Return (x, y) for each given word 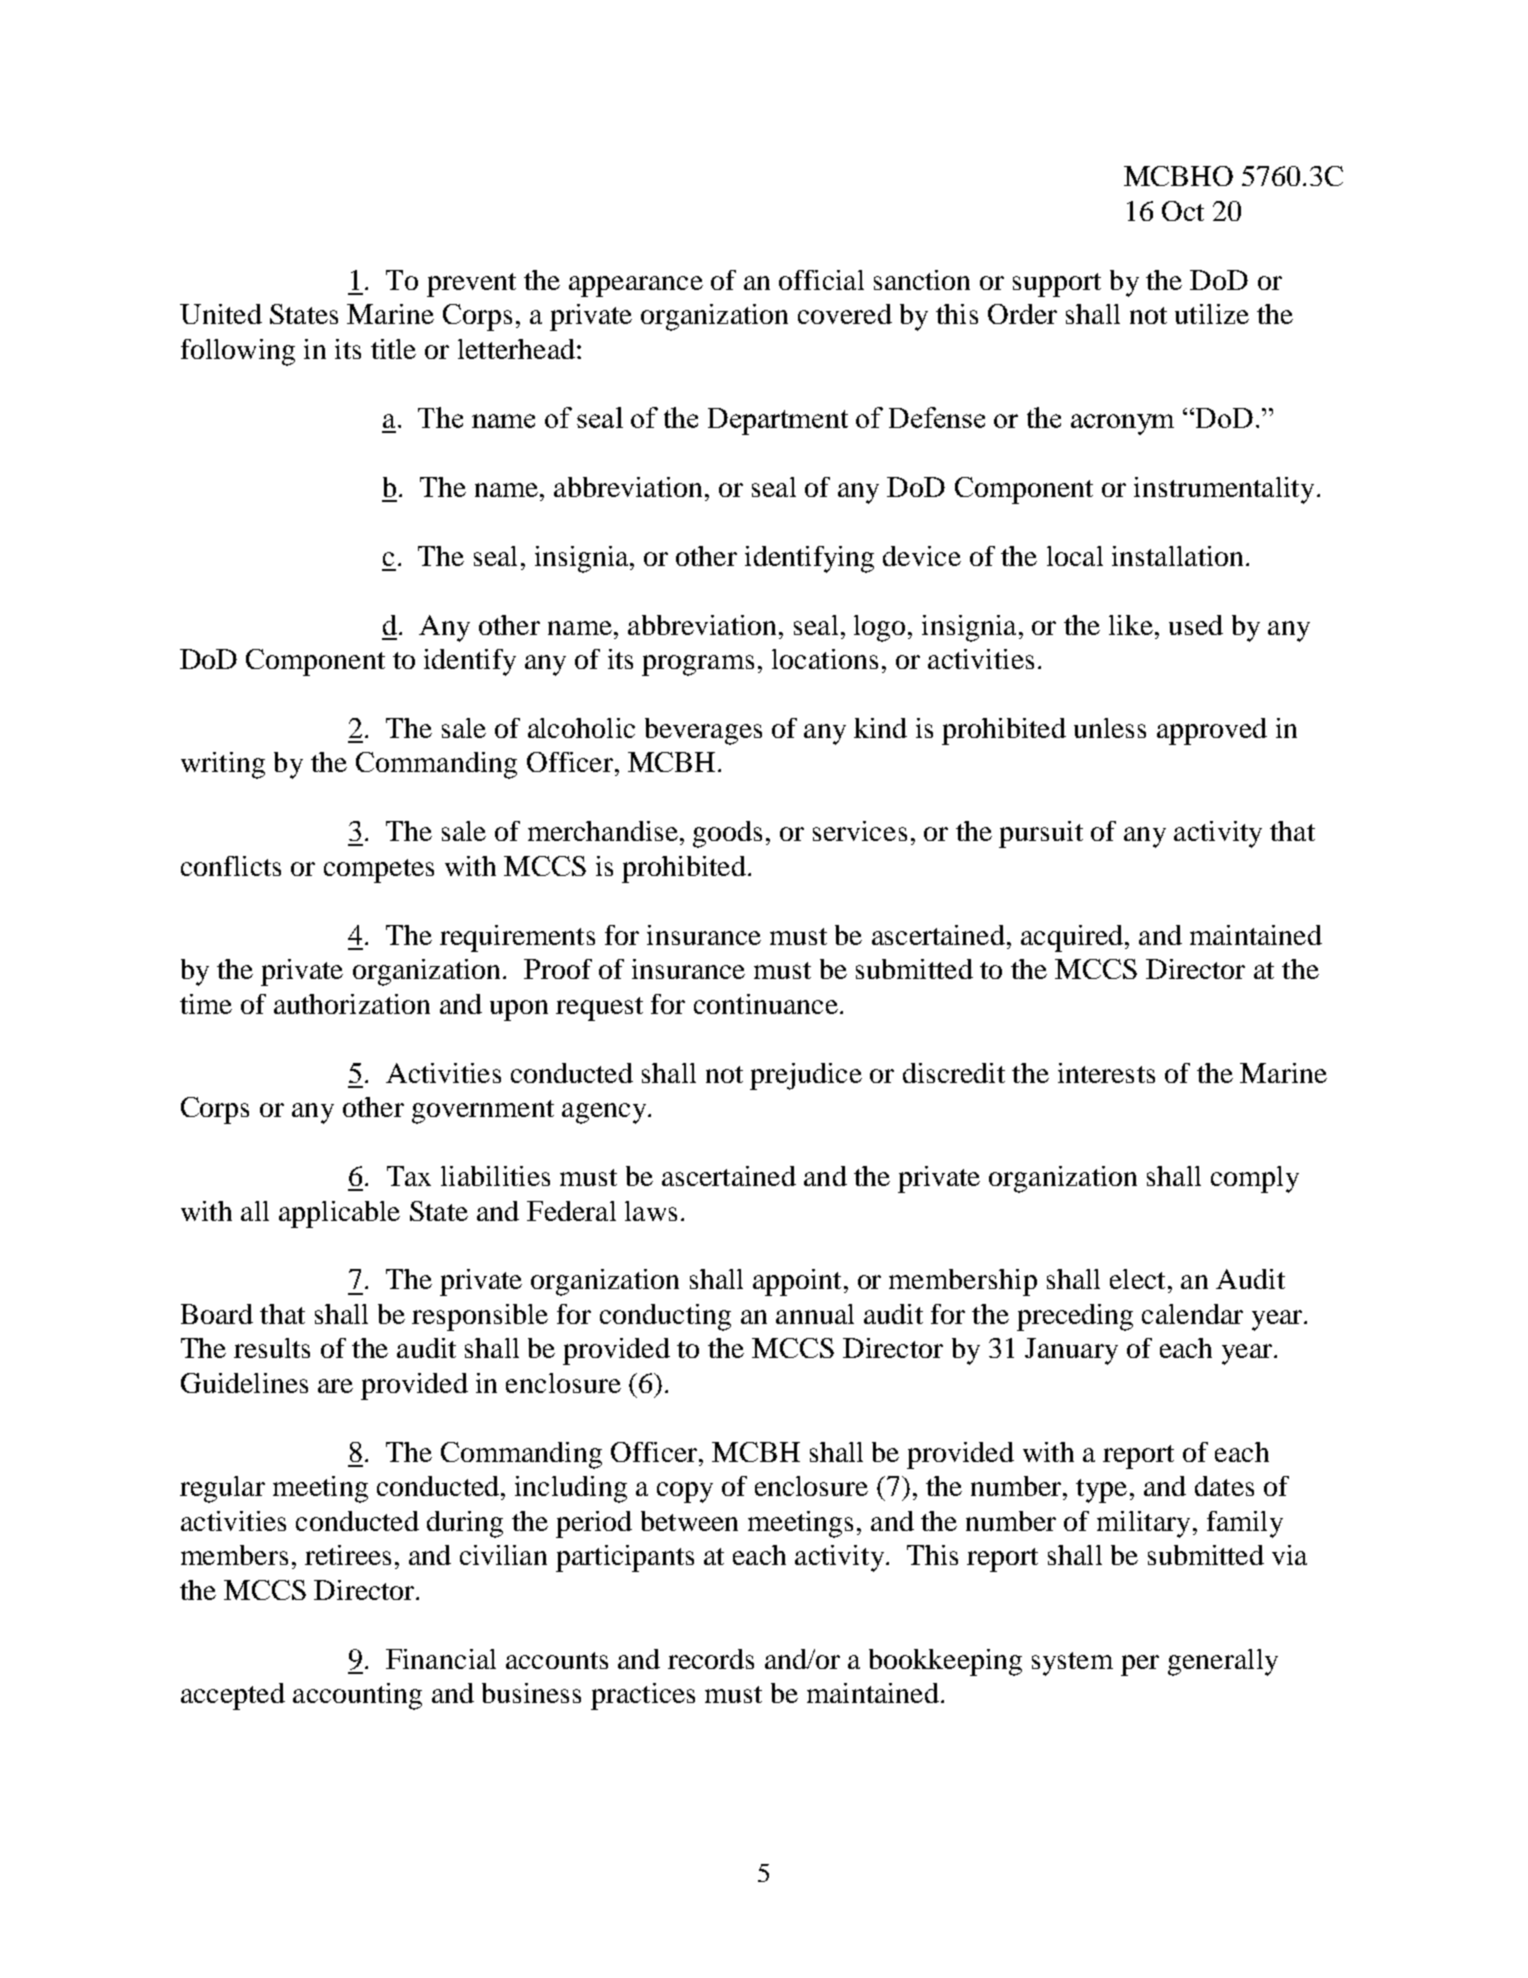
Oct (1183, 211)
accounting (357, 1696)
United (221, 314)
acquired (1072, 938)
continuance (766, 1004)
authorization (352, 1004)
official (821, 280)
